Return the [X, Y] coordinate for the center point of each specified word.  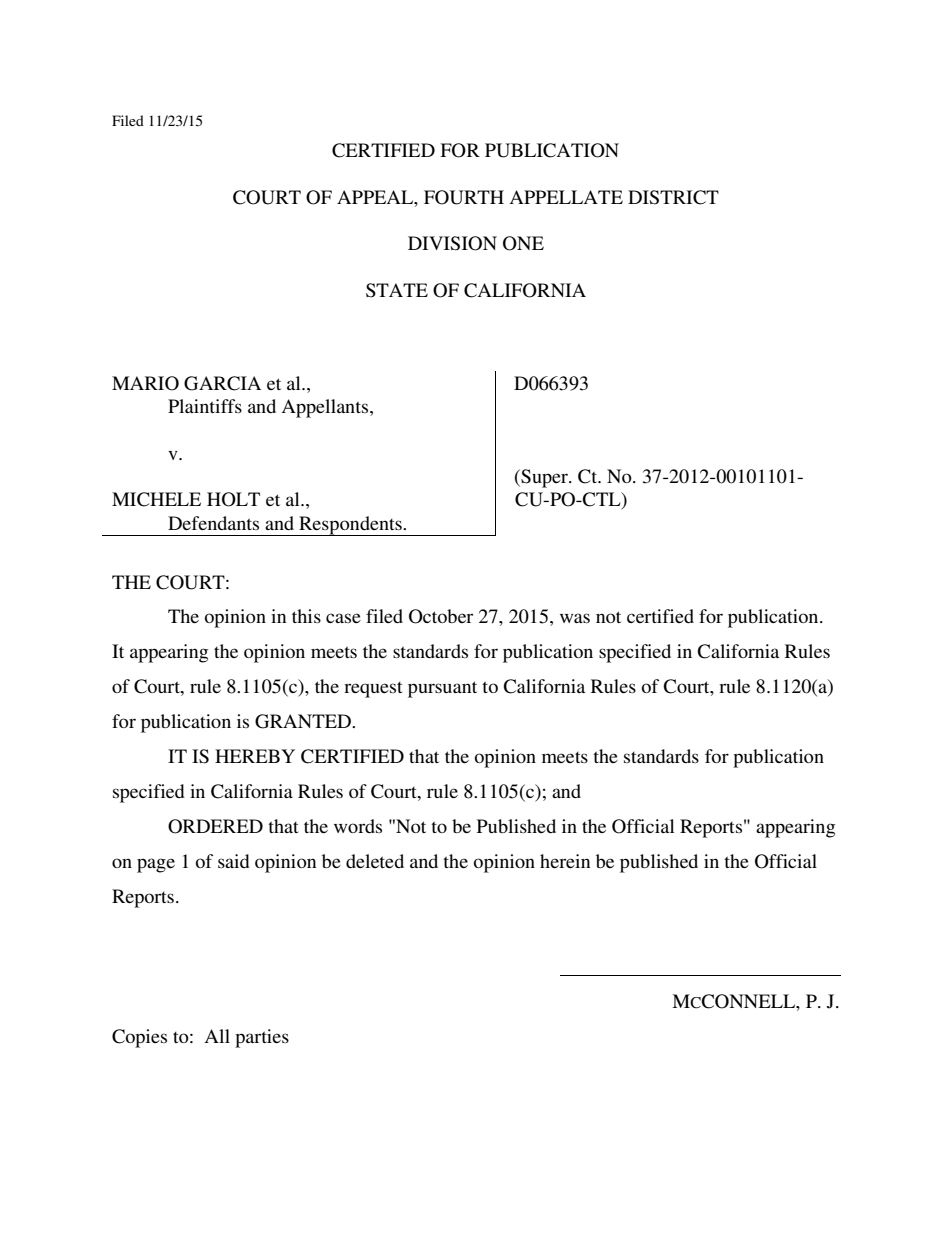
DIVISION [452, 243]
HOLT [233, 499]
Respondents [350, 526]
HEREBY [255, 756]
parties [262, 1038]
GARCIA [222, 383]
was [575, 618]
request [373, 690]
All [217, 1036]
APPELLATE [566, 197]
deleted [375, 861]
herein [565, 861]
